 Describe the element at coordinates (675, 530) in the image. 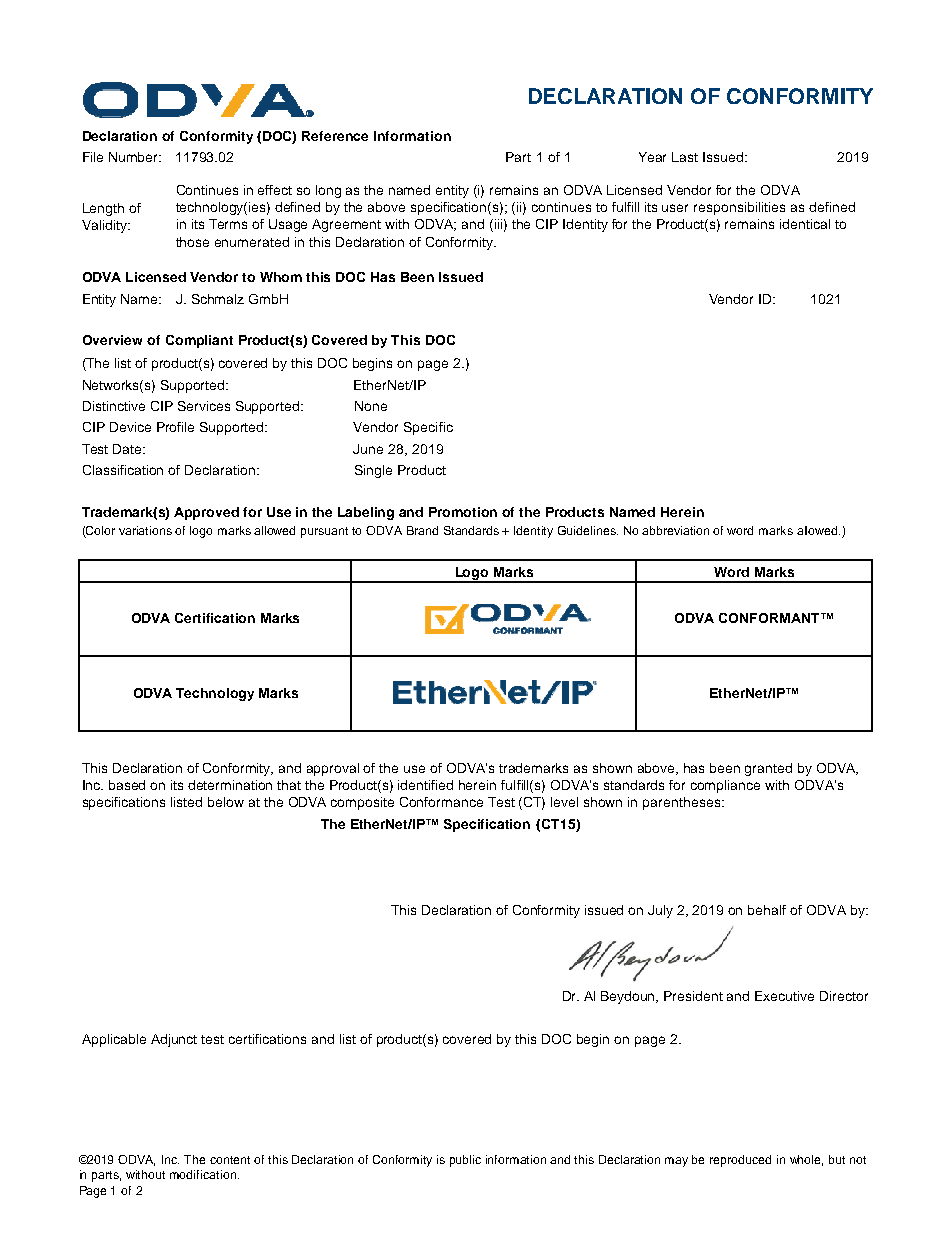

I see `abbreviation` at that location.
